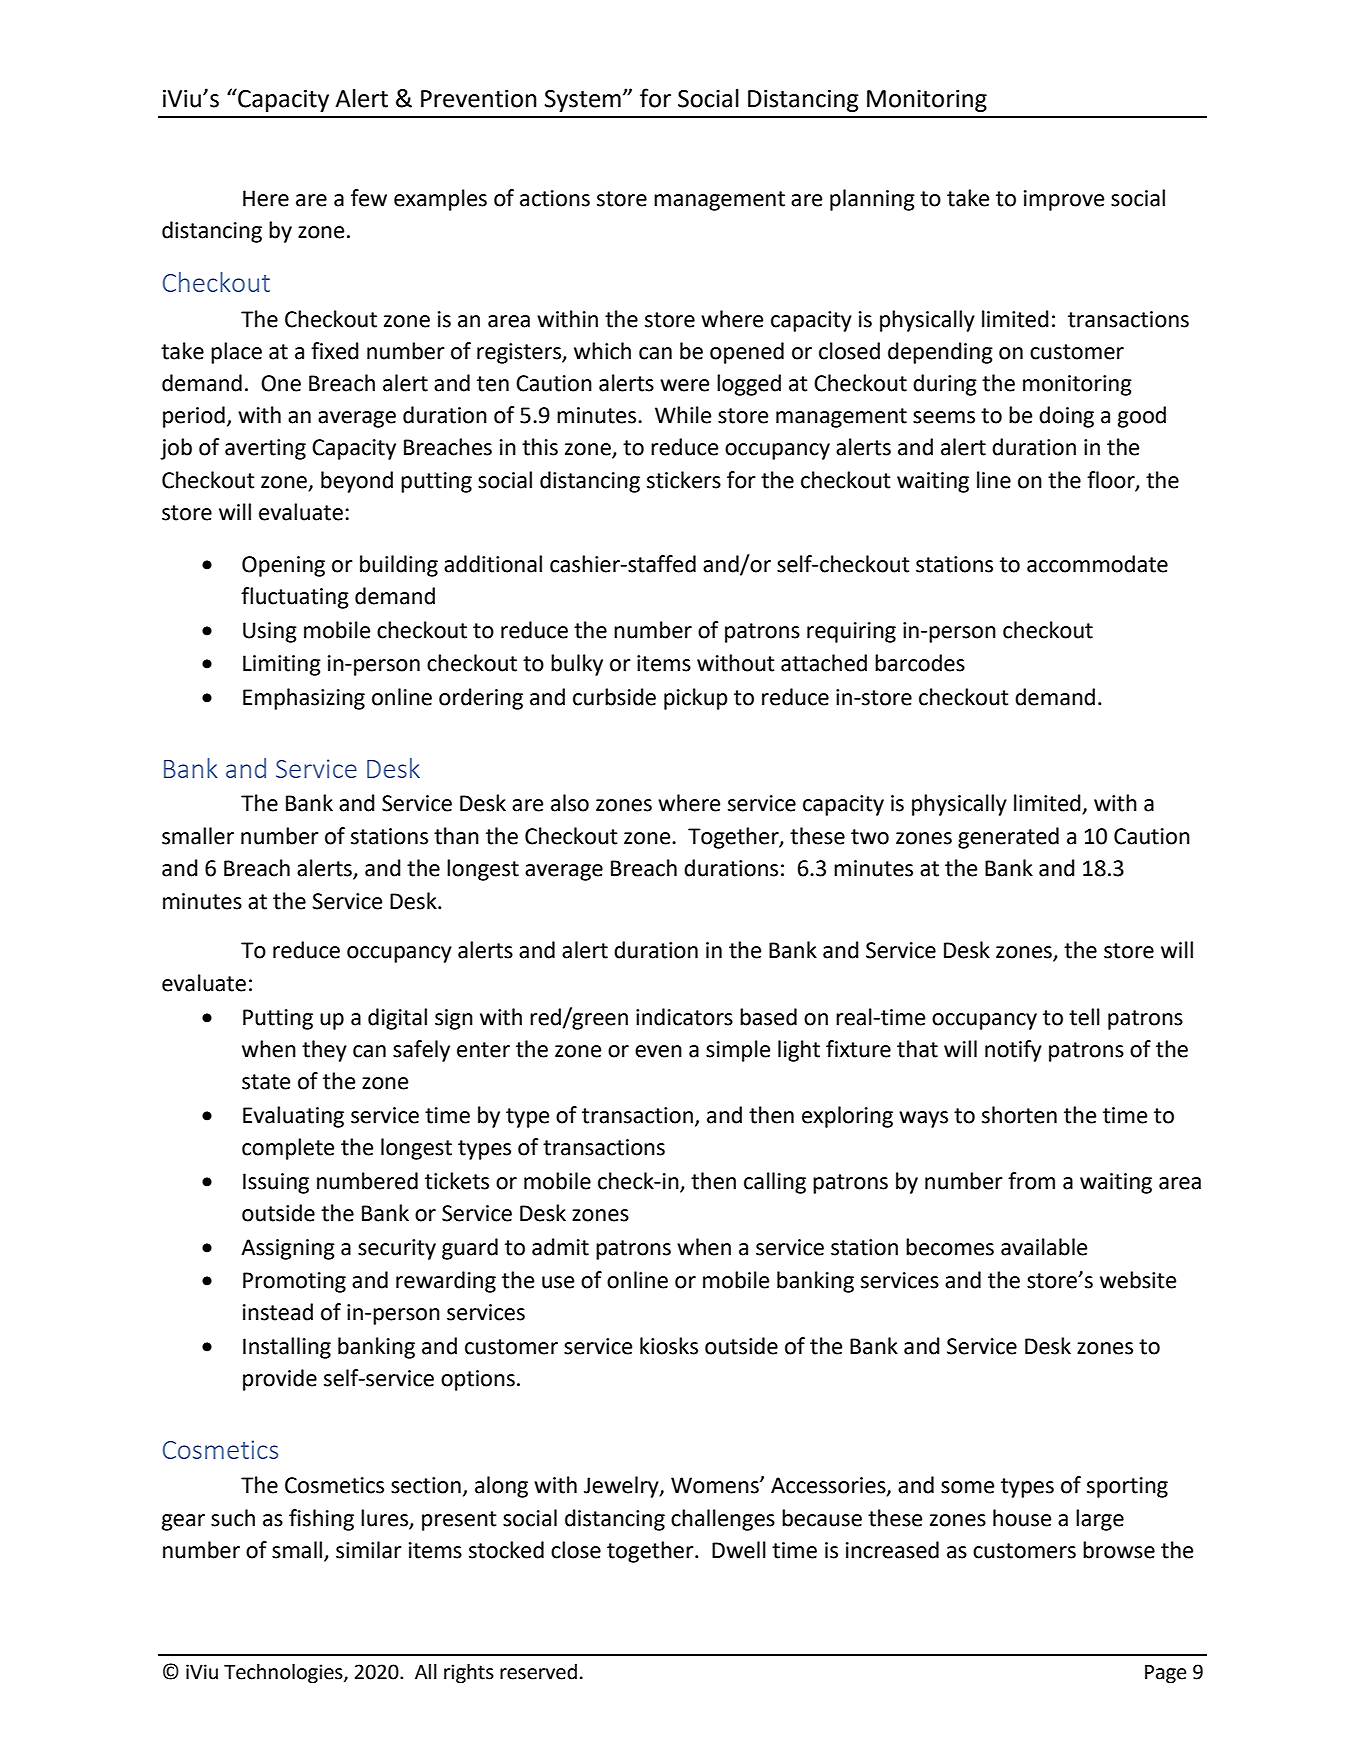 Image resolution: width=1363 pixels, height=1764 pixels. I want to click on Technologies, so click(284, 1674).
